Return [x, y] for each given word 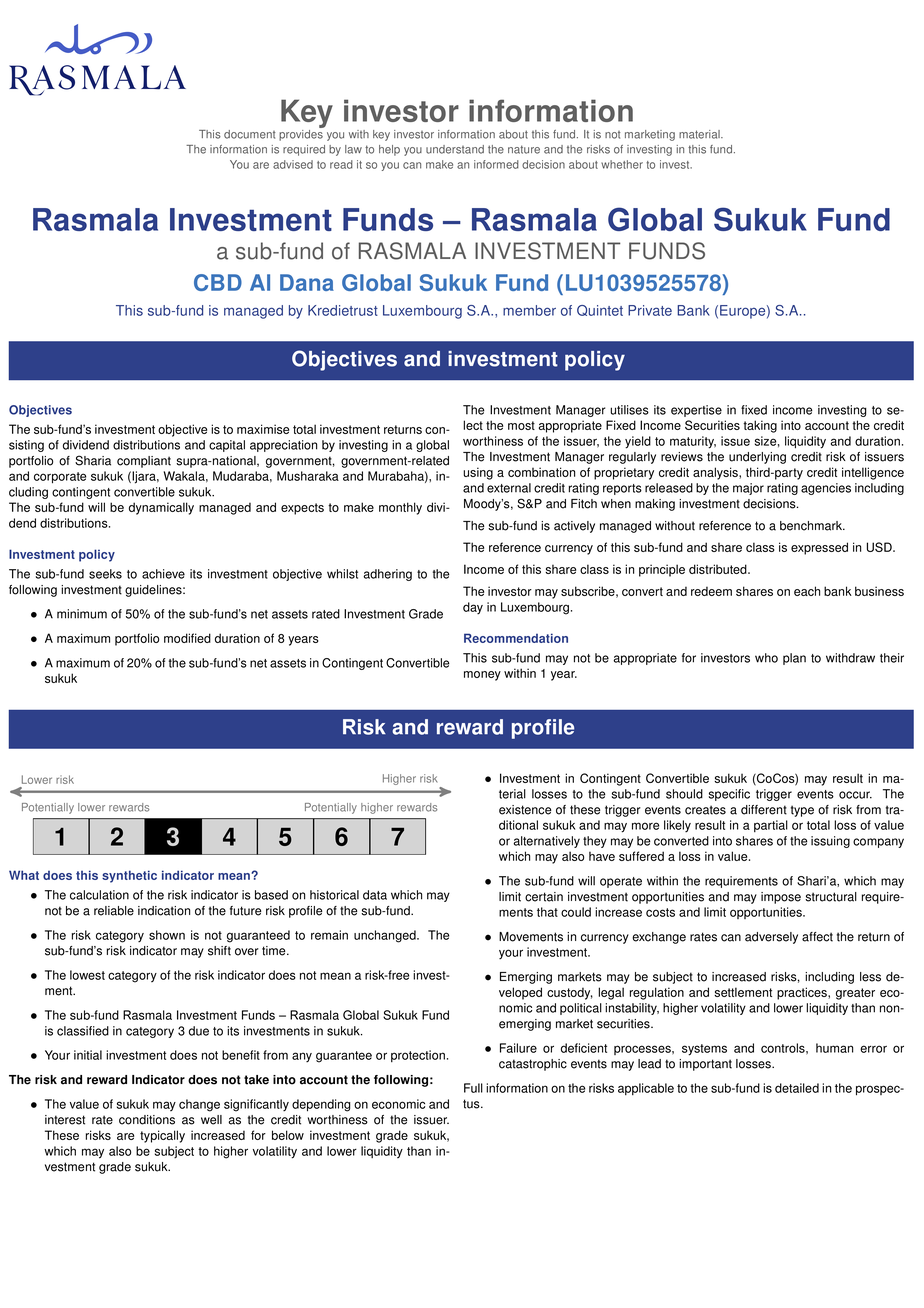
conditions [147, 1120]
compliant [144, 462]
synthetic [129, 876]
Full [473, 1088]
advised [293, 164]
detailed [797, 1088]
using [478, 473]
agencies [826, 489]
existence [525, 810]
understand [455, 149]
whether [622, 164]
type [802, 811]
